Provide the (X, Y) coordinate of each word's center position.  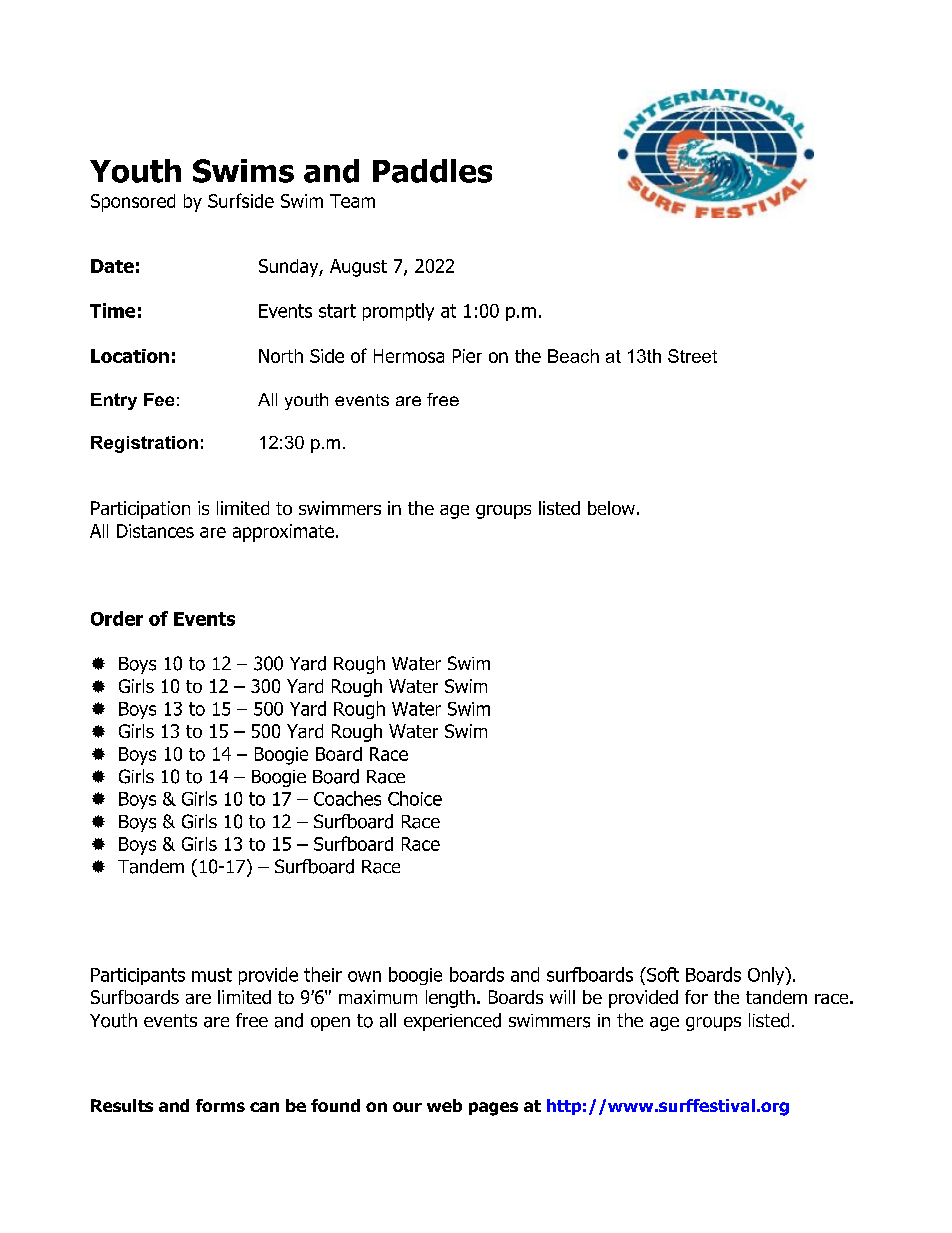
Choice (415, 798)
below (611, 508)
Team (352, 201)
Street (692, 356)
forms (220, 1105)
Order (117, 618)
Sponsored (133, 203)
